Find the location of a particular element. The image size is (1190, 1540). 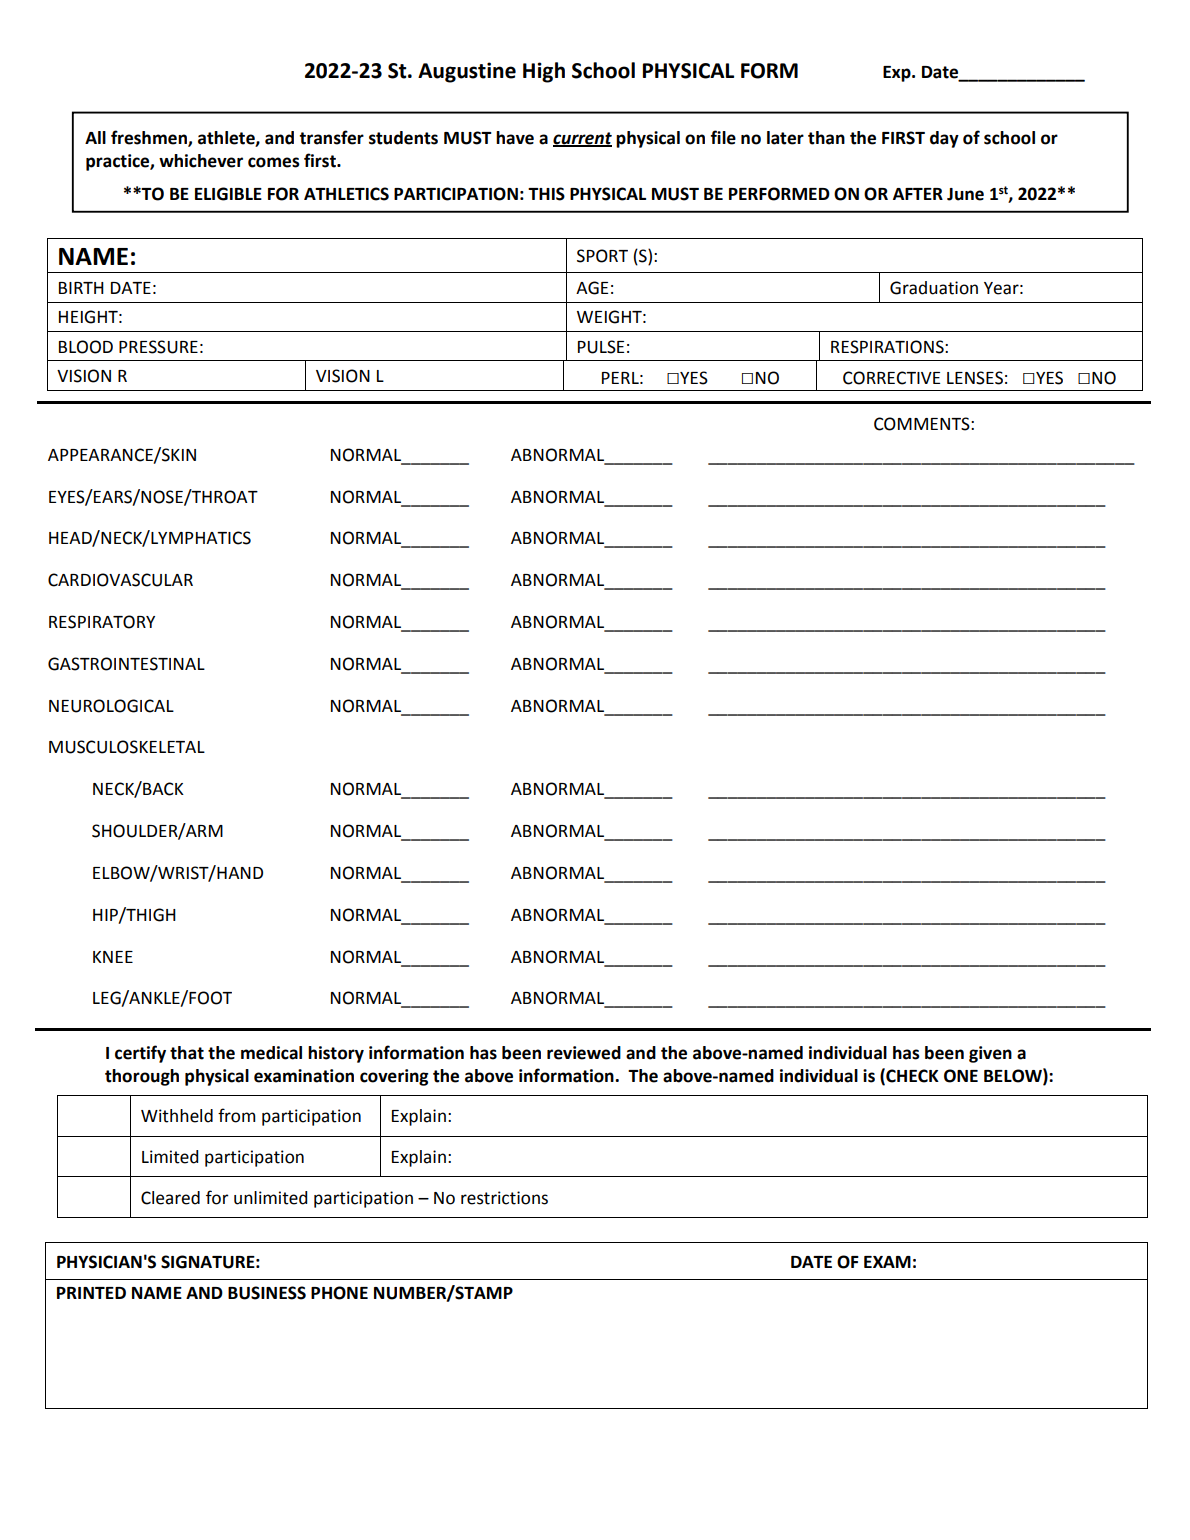

LENSES is located at coordinates (975, 378).
